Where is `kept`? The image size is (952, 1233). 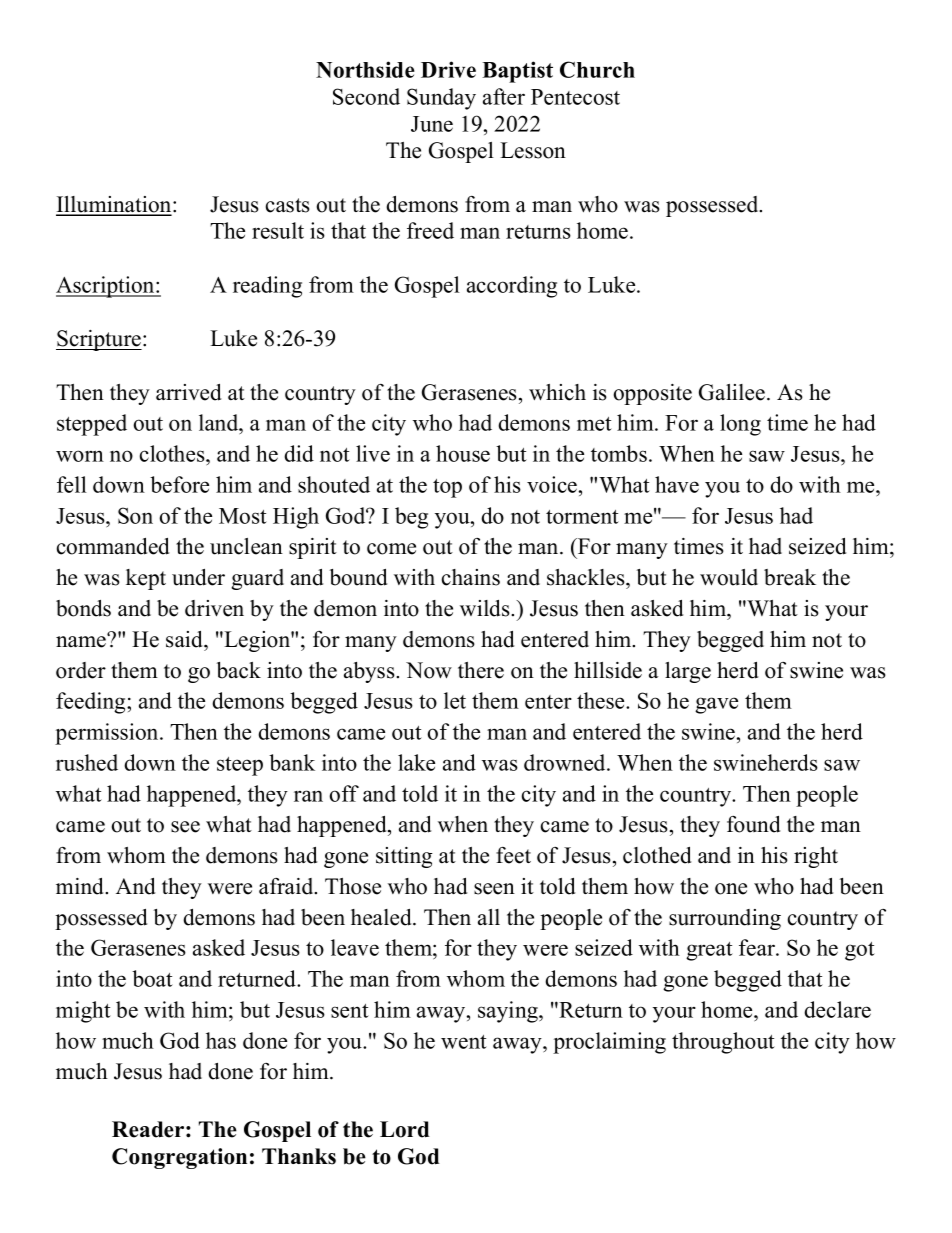 kept is located at coordinates (146, 579).
